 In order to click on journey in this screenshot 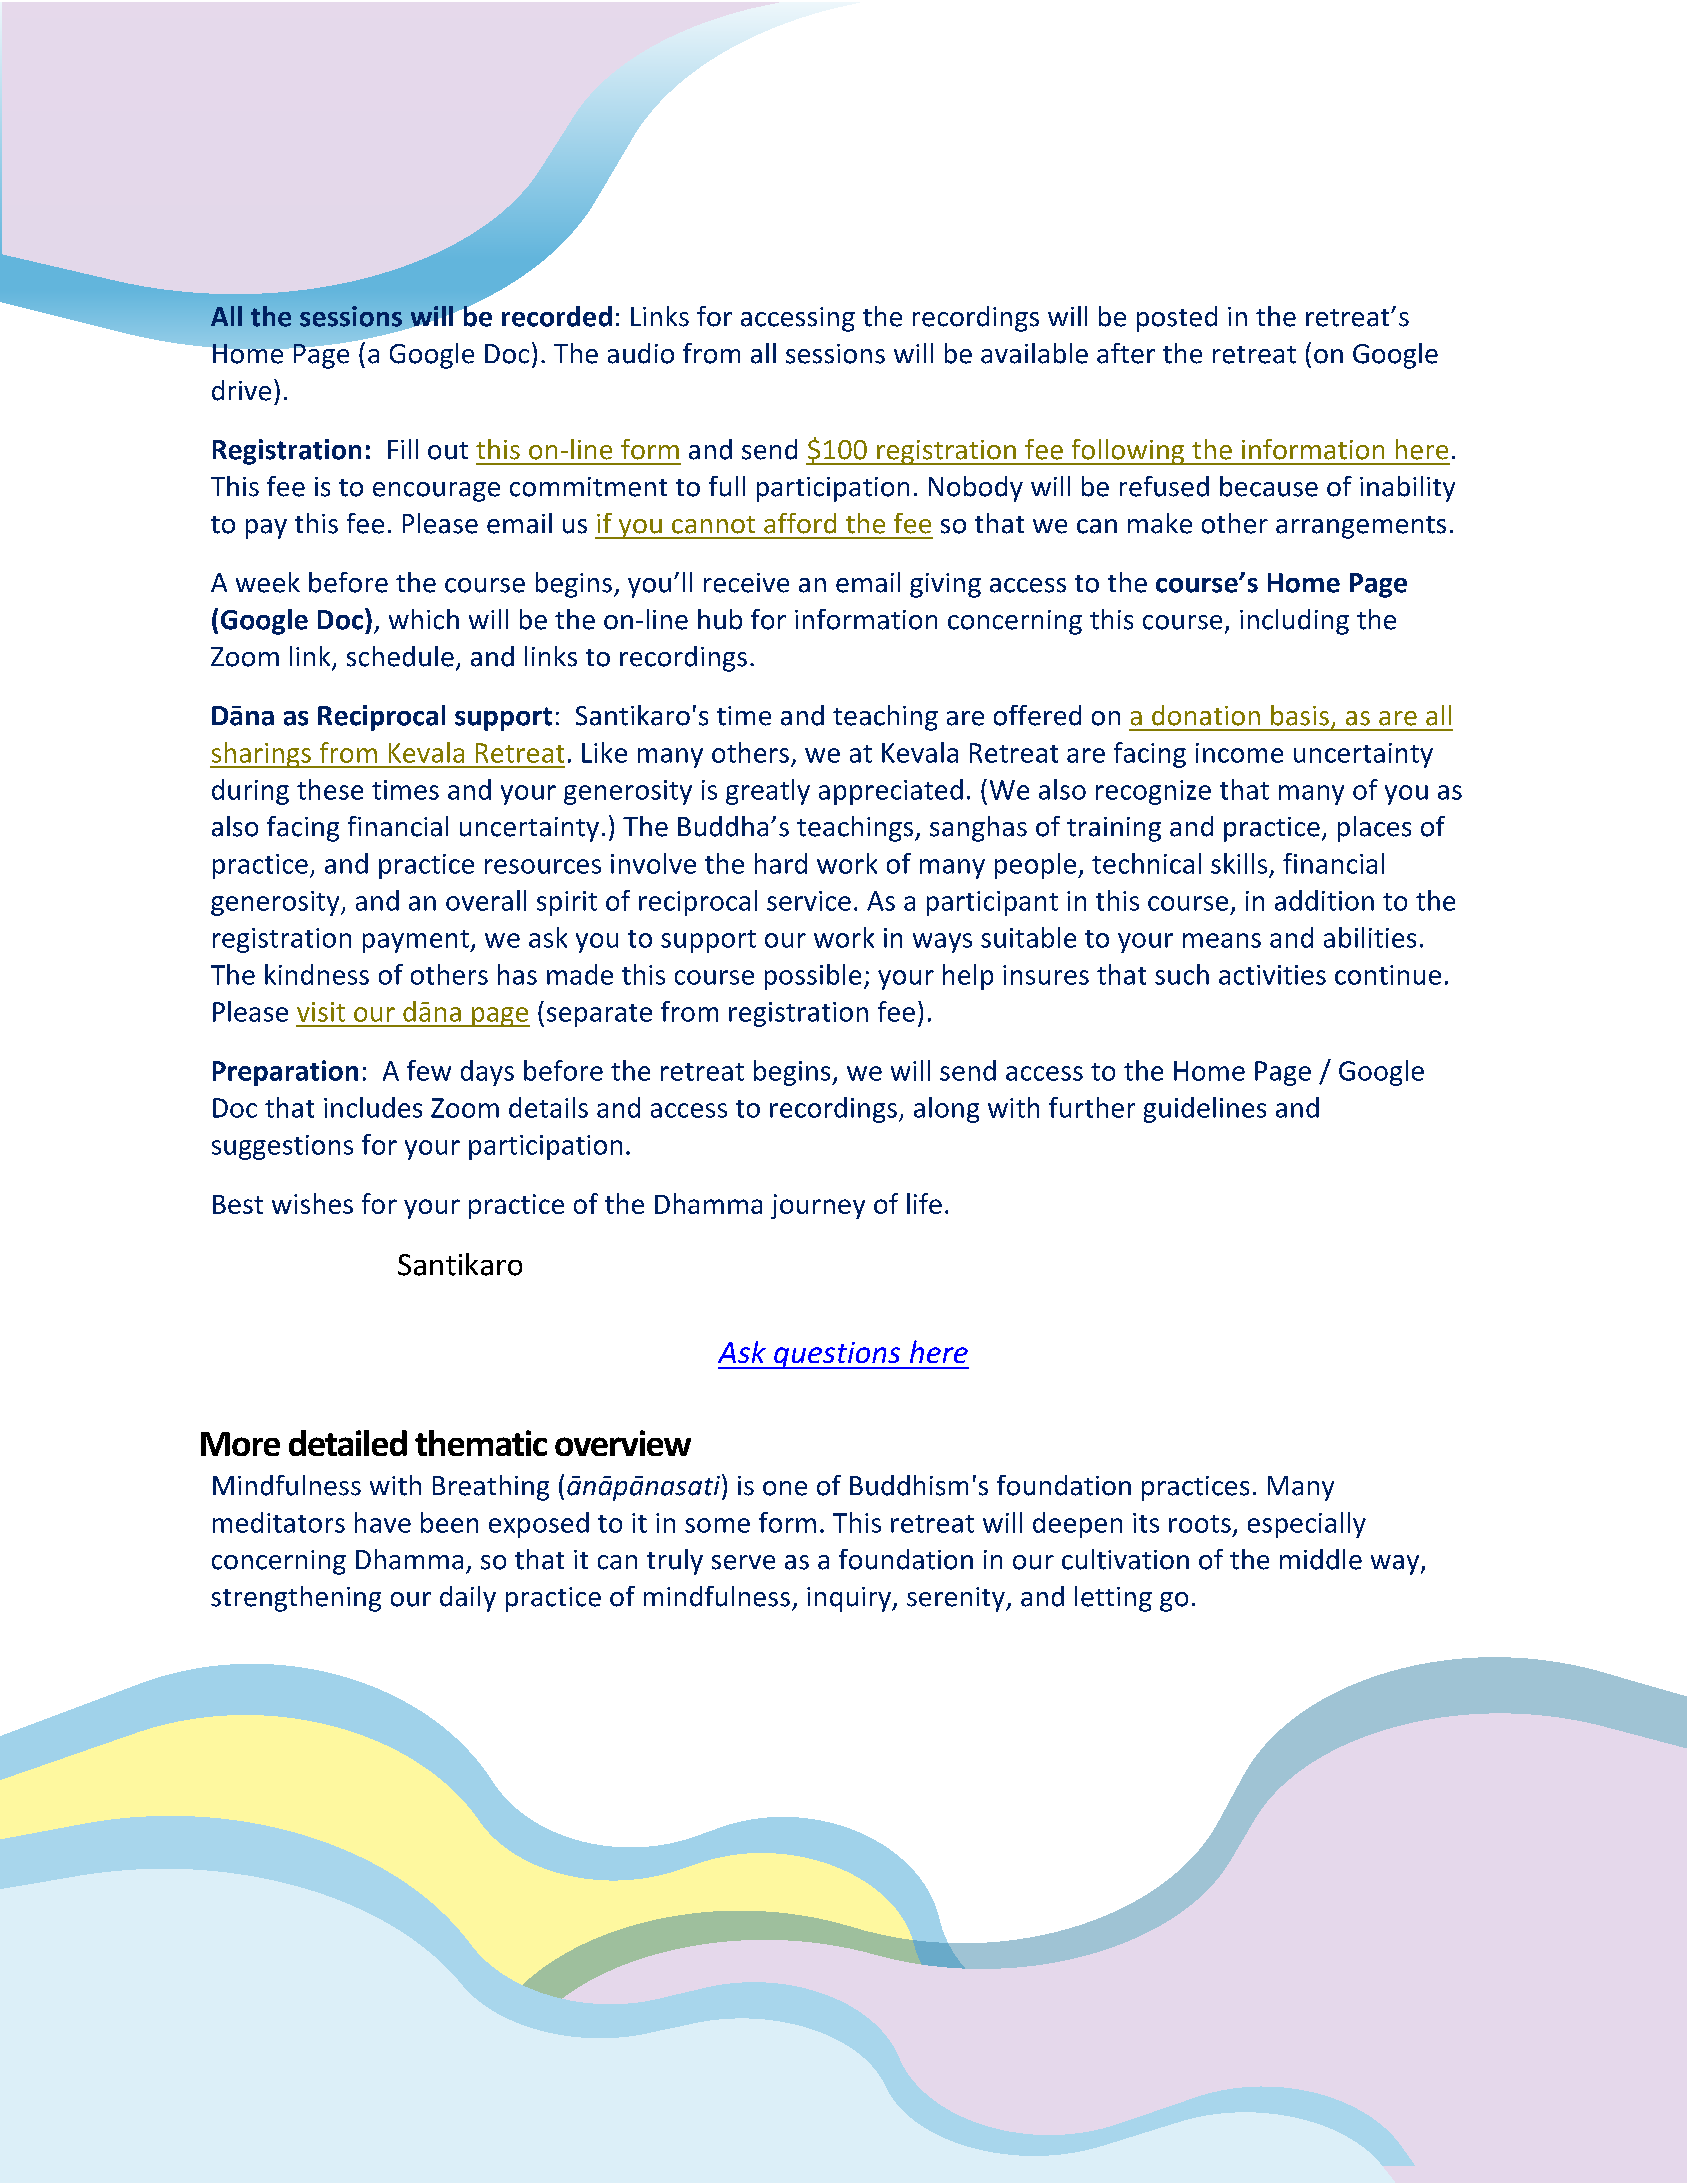, I will do `click(818, 1206)`.
